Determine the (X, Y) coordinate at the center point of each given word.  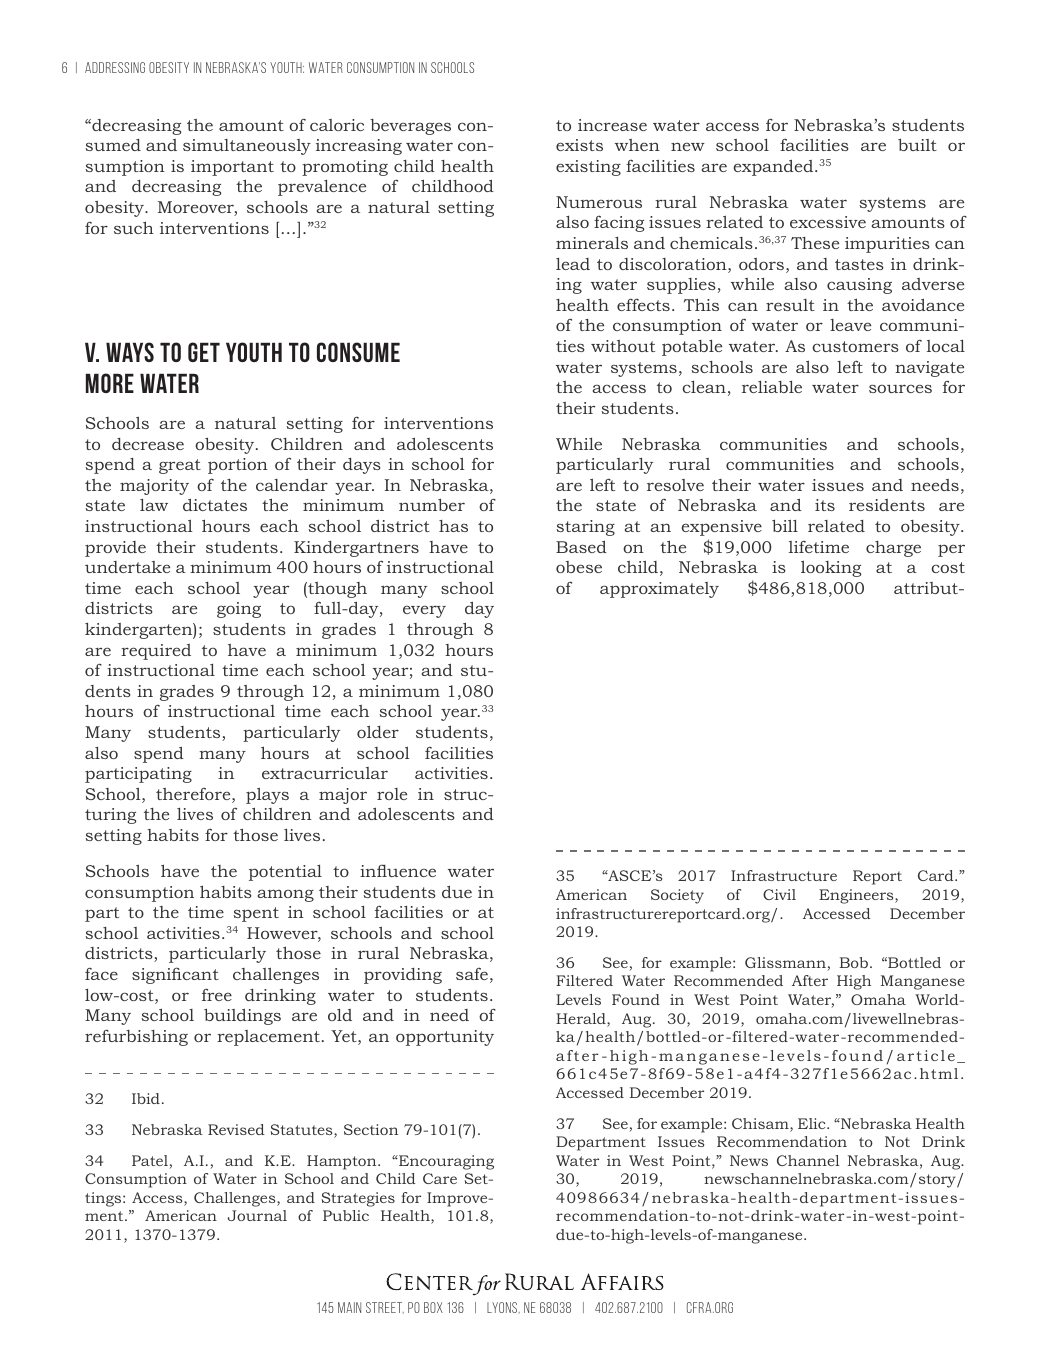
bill (785, 526)
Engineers (857, 896)
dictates (215, 504)
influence (398, 870)
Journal (257, 1215)
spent (256, 914)
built (917, 145)
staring (585, 528)
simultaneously (247, 147)
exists (579, 145)
